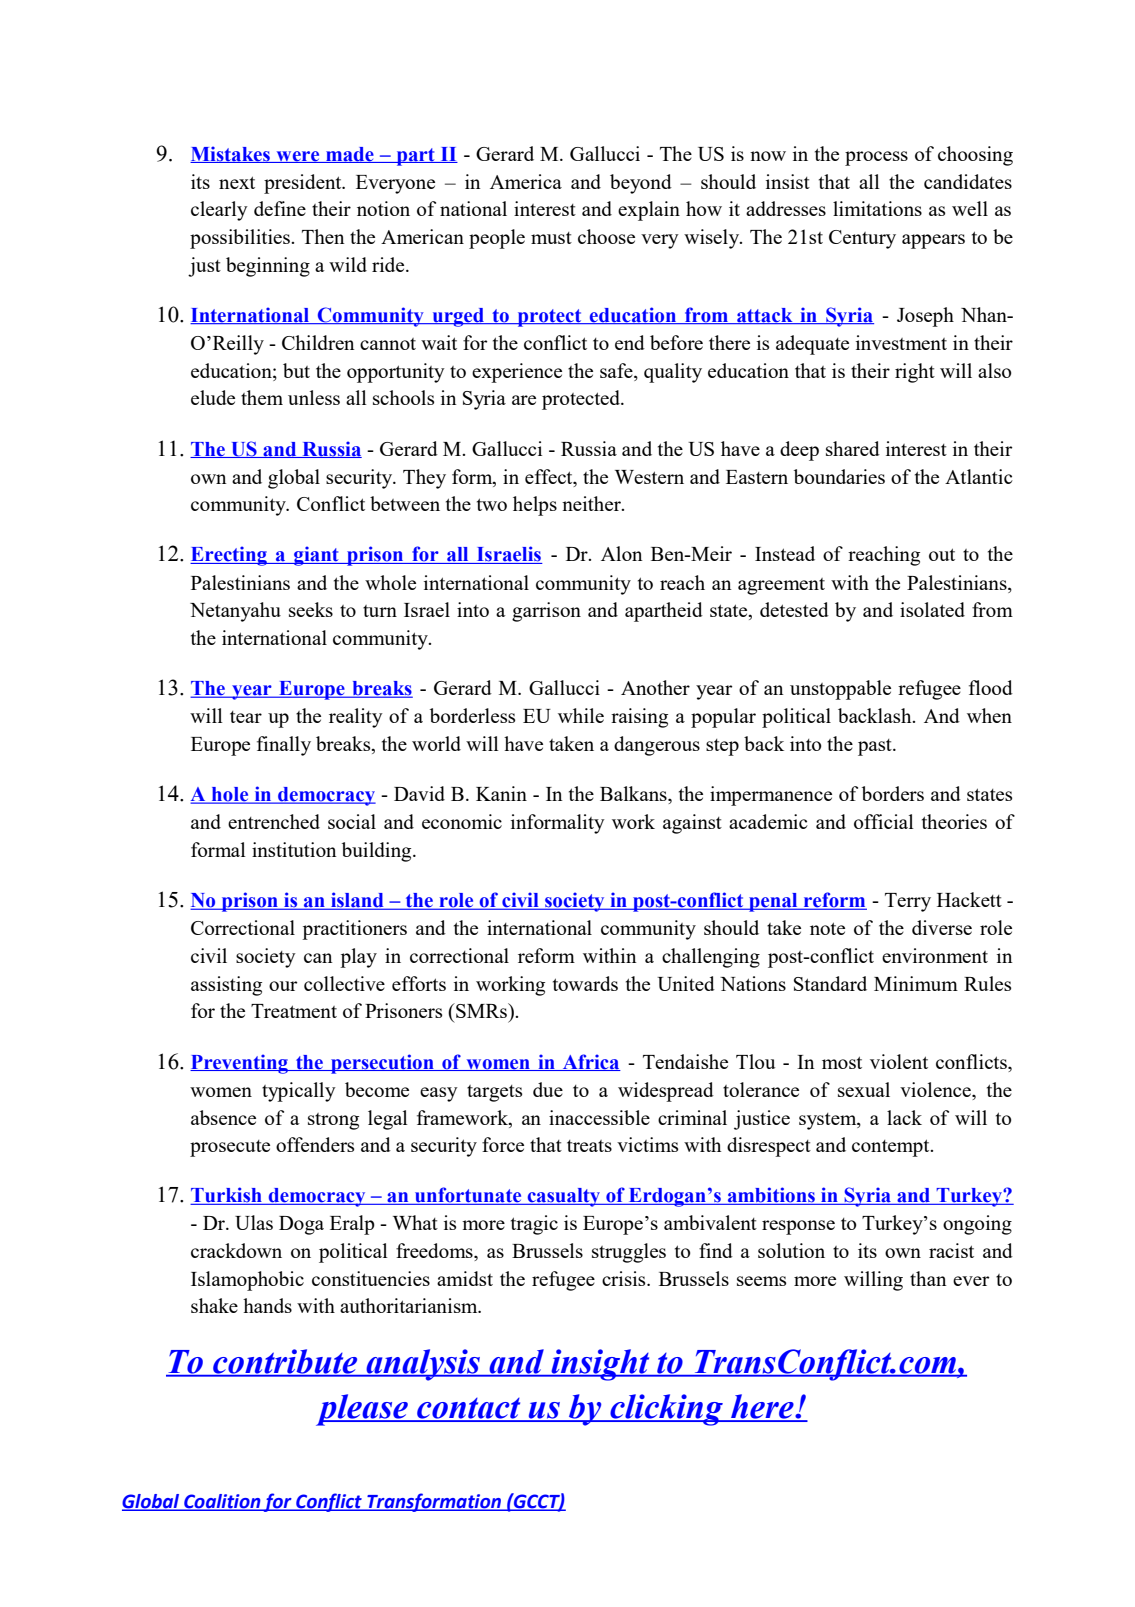  I want to click on garrison, so click(546, 612).
